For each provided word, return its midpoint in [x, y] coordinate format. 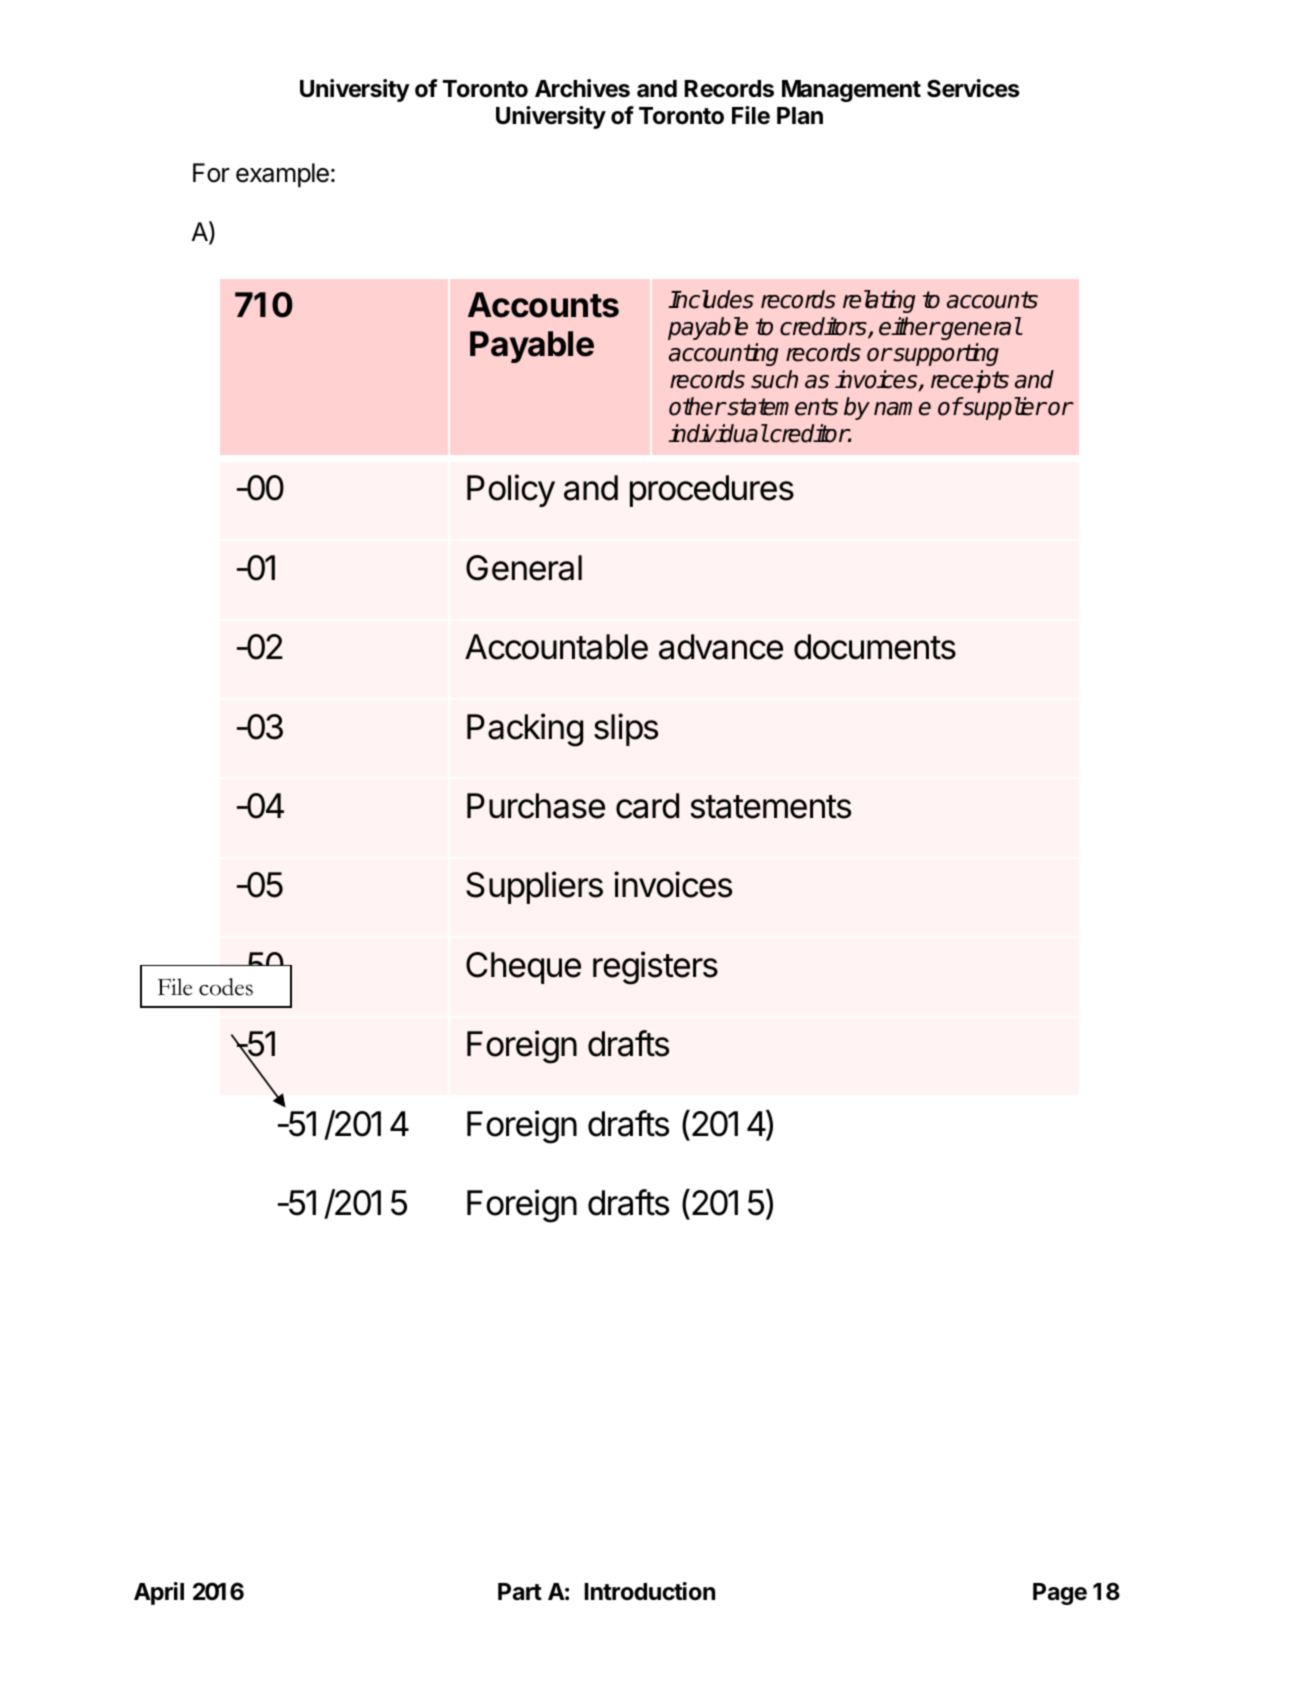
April [159, 1593]
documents [875, 647]
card [647, 806]
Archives [582, 88]
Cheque [523, 968]
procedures [712, 491]
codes [226, 987]
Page [1060, 1594]
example [282, 175]
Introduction [649, 1591]
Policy [511, 490]
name [902, 409]
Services [973, 88]
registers [655, 968]
